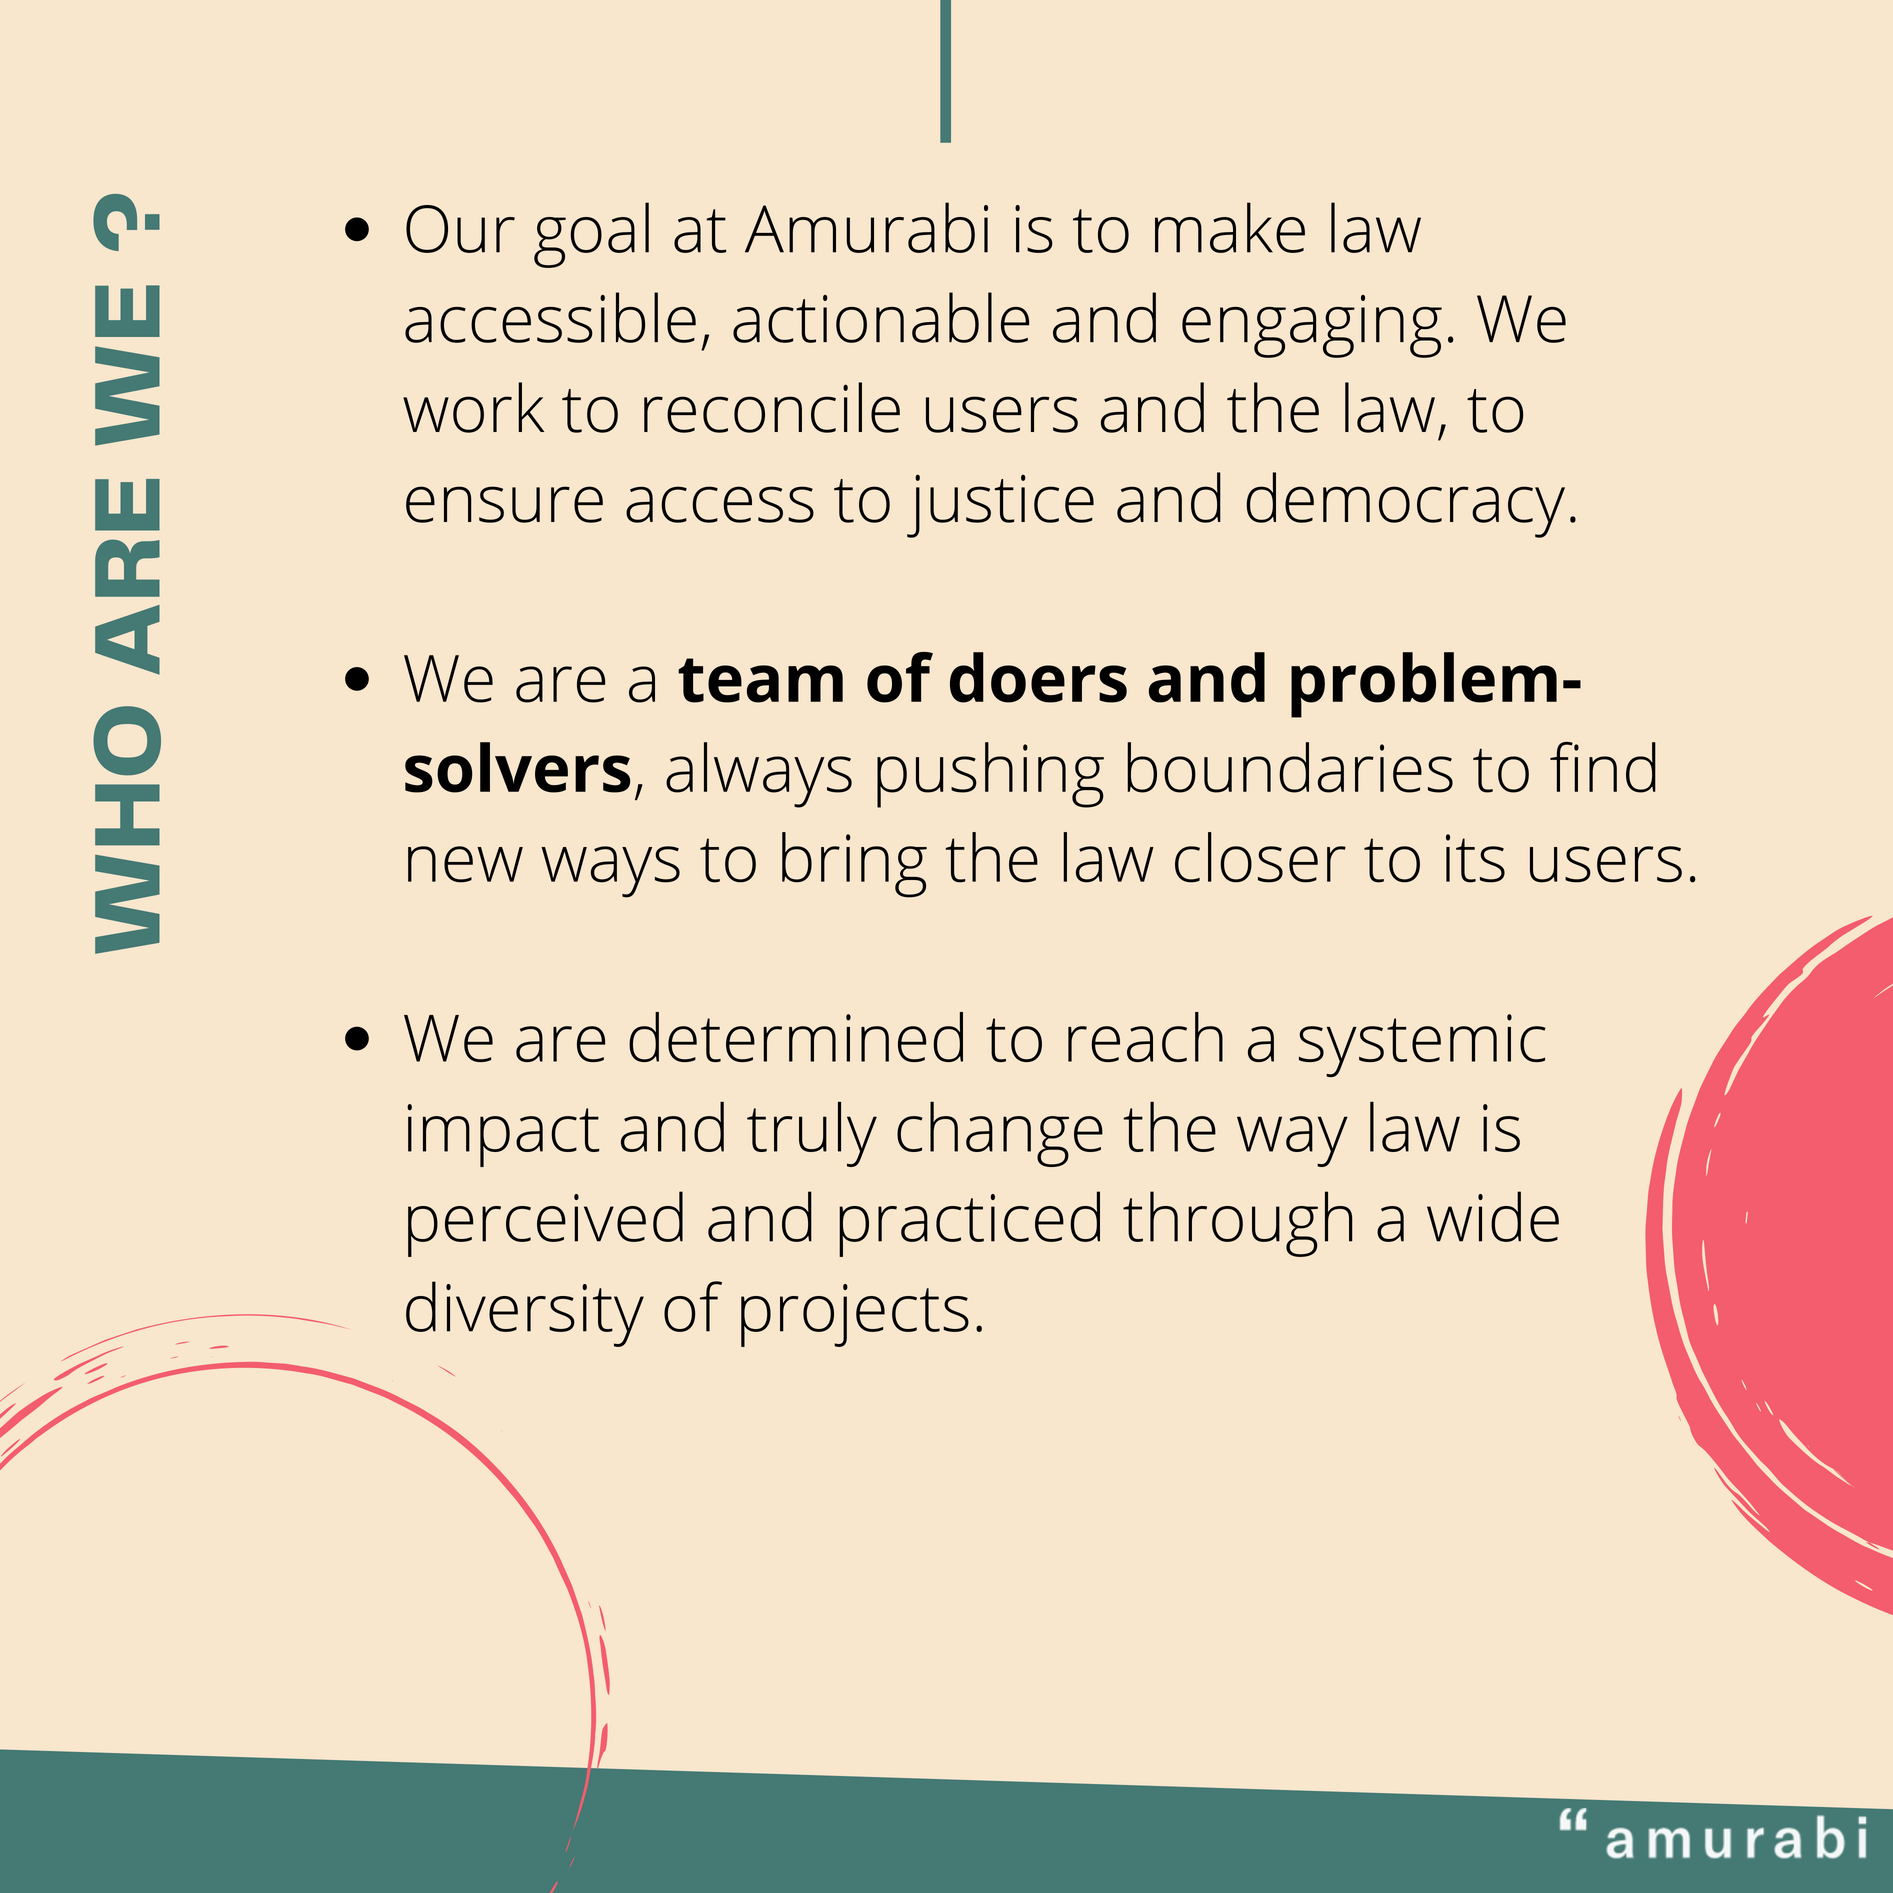 The image size is (1893, 1893). I want to click on diversity, so click(525, 1314).
